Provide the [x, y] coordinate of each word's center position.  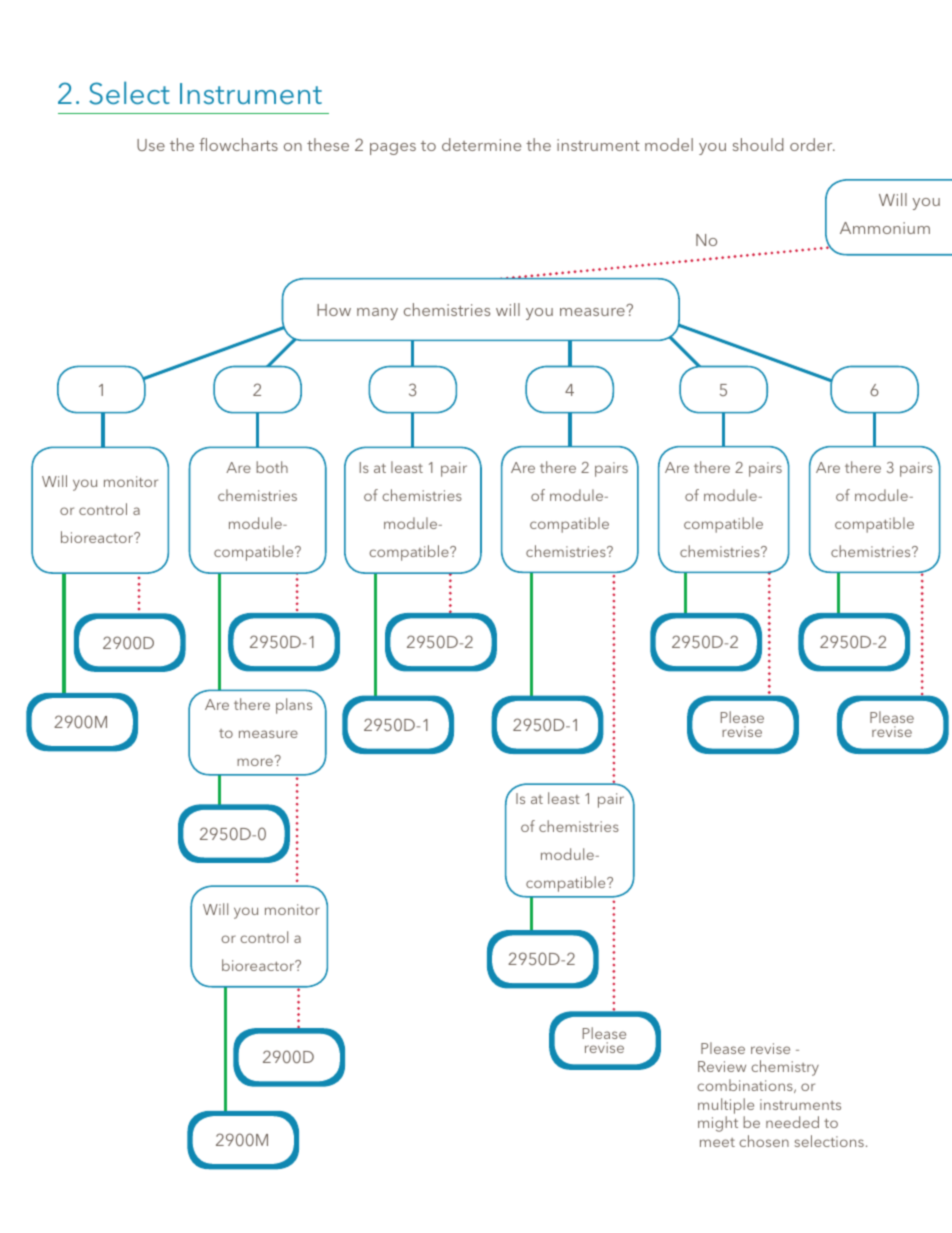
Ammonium [885, 228]
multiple [726, 1106]
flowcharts [238, 144]
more [255, 762]
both [272, 467]
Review [722, 1066]
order [812, 144]
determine [481, 144]
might [718, 1124]
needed [792, 1122]
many [377, 314]
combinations [746, 1086]
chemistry [785, 1068]
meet [717, 1142]
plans [294, 706]
